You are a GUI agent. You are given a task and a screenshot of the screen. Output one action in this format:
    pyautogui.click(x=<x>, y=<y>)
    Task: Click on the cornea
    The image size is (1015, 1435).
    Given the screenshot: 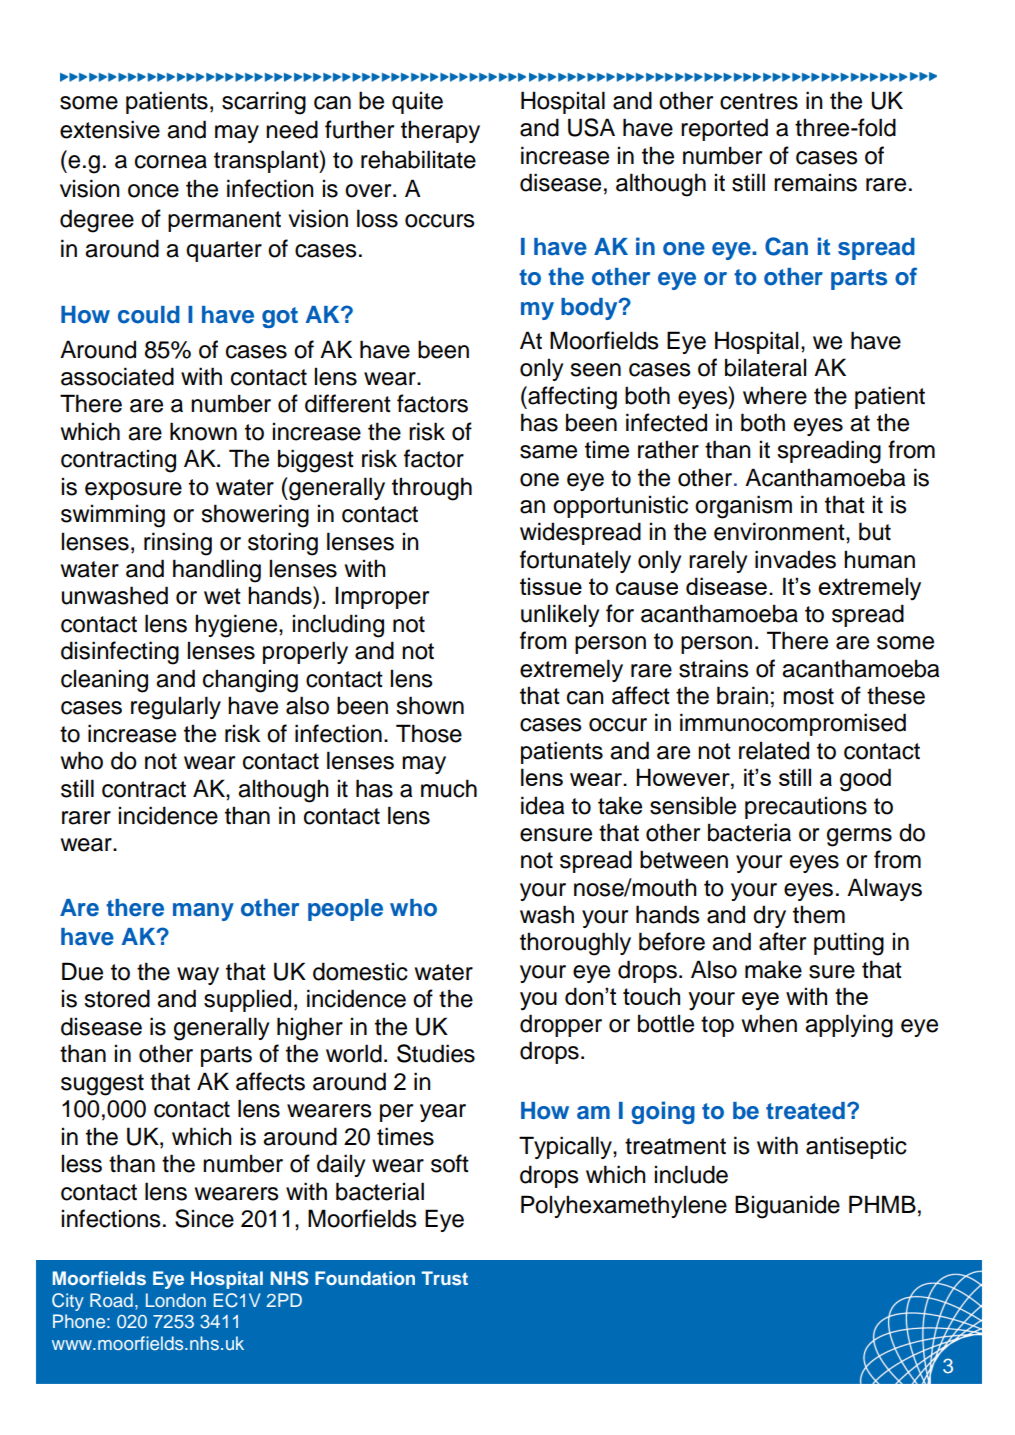 What is the action you would take?
    pyautogui.click(x=171, y=162)
